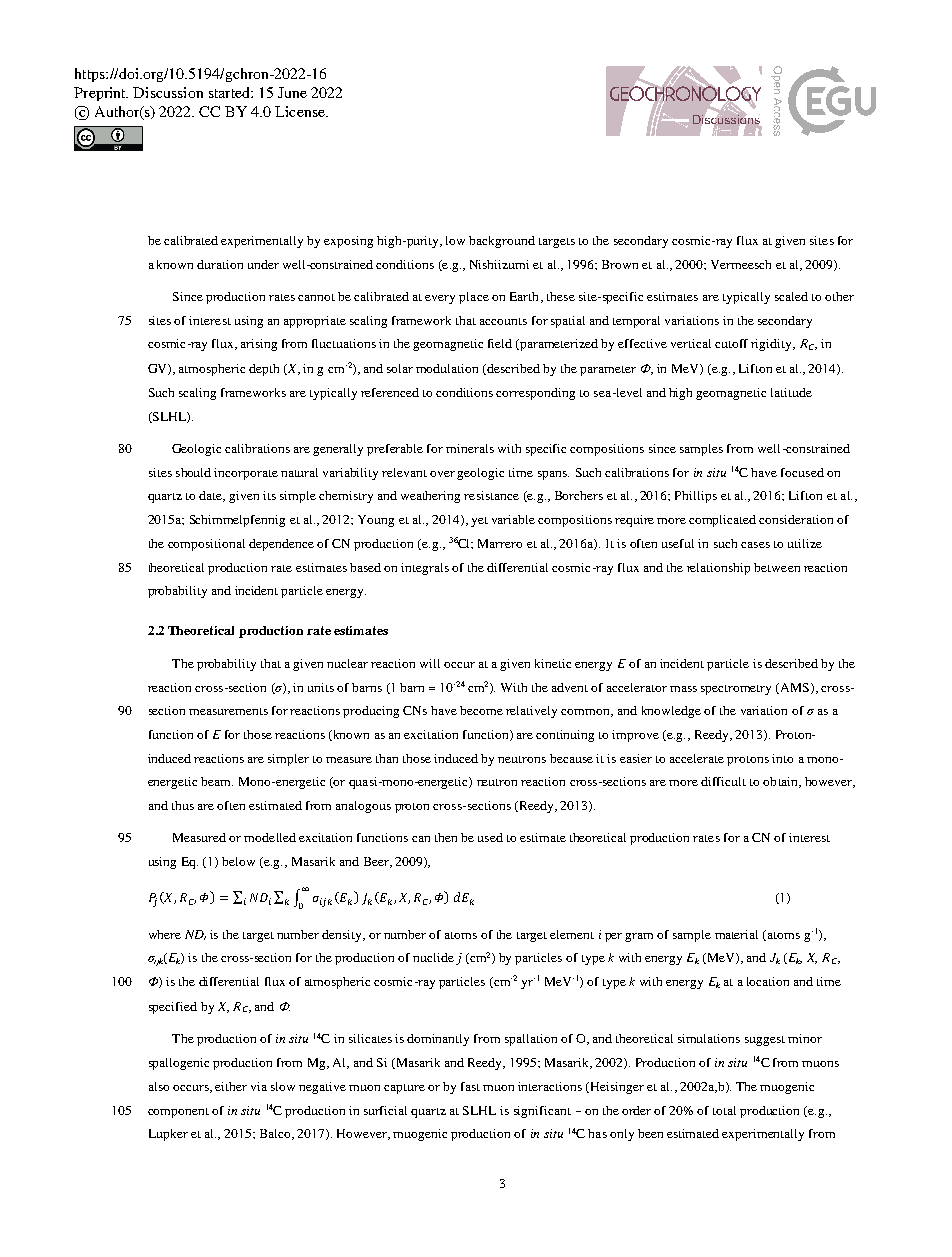  What do you see at coordinates (425, 569) in the document?
I see `integrals` at bounding box center [425, 569].
